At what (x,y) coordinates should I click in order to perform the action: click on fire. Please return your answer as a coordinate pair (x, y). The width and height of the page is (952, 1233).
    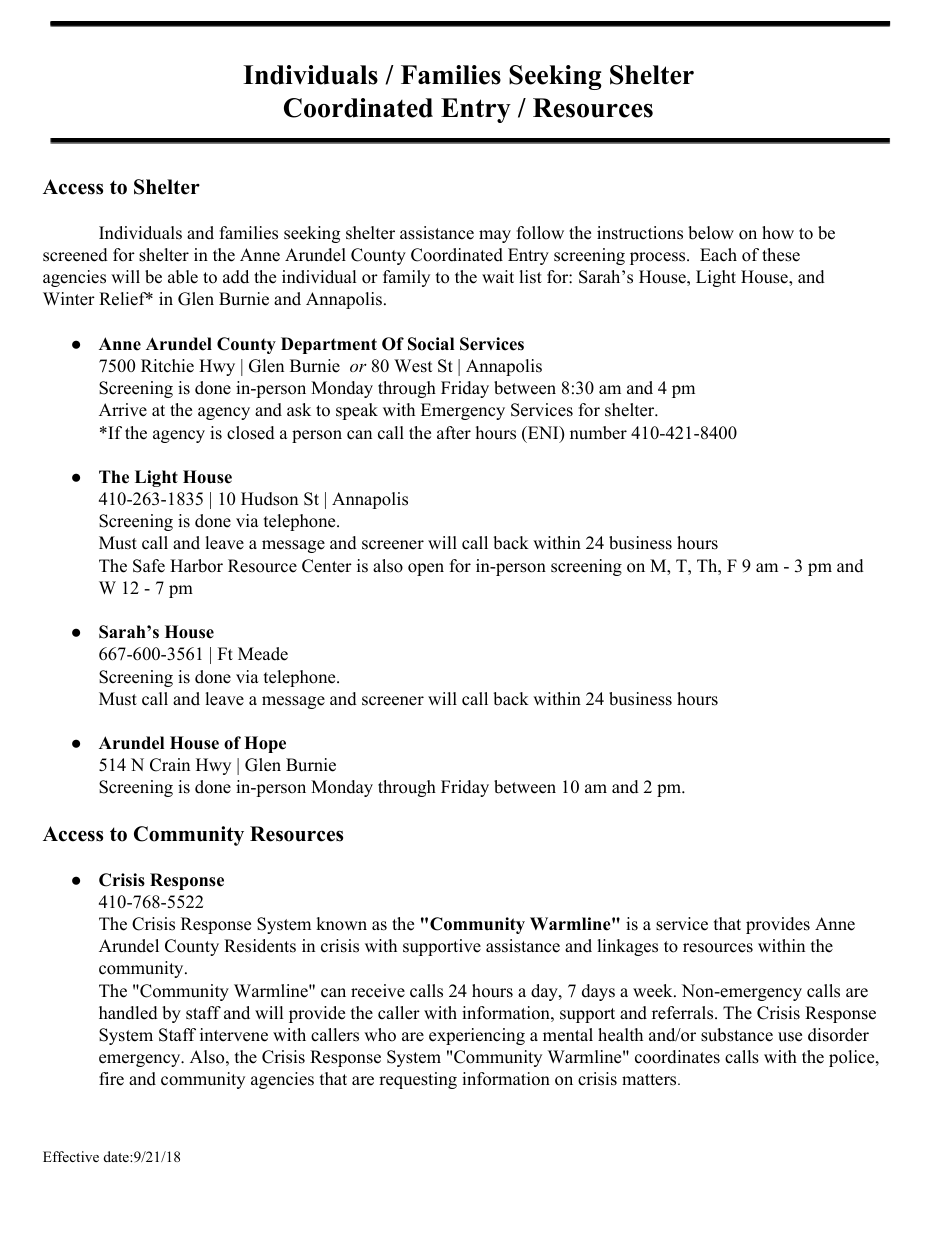
    Looking at the image, I should click on (111, 1079).
